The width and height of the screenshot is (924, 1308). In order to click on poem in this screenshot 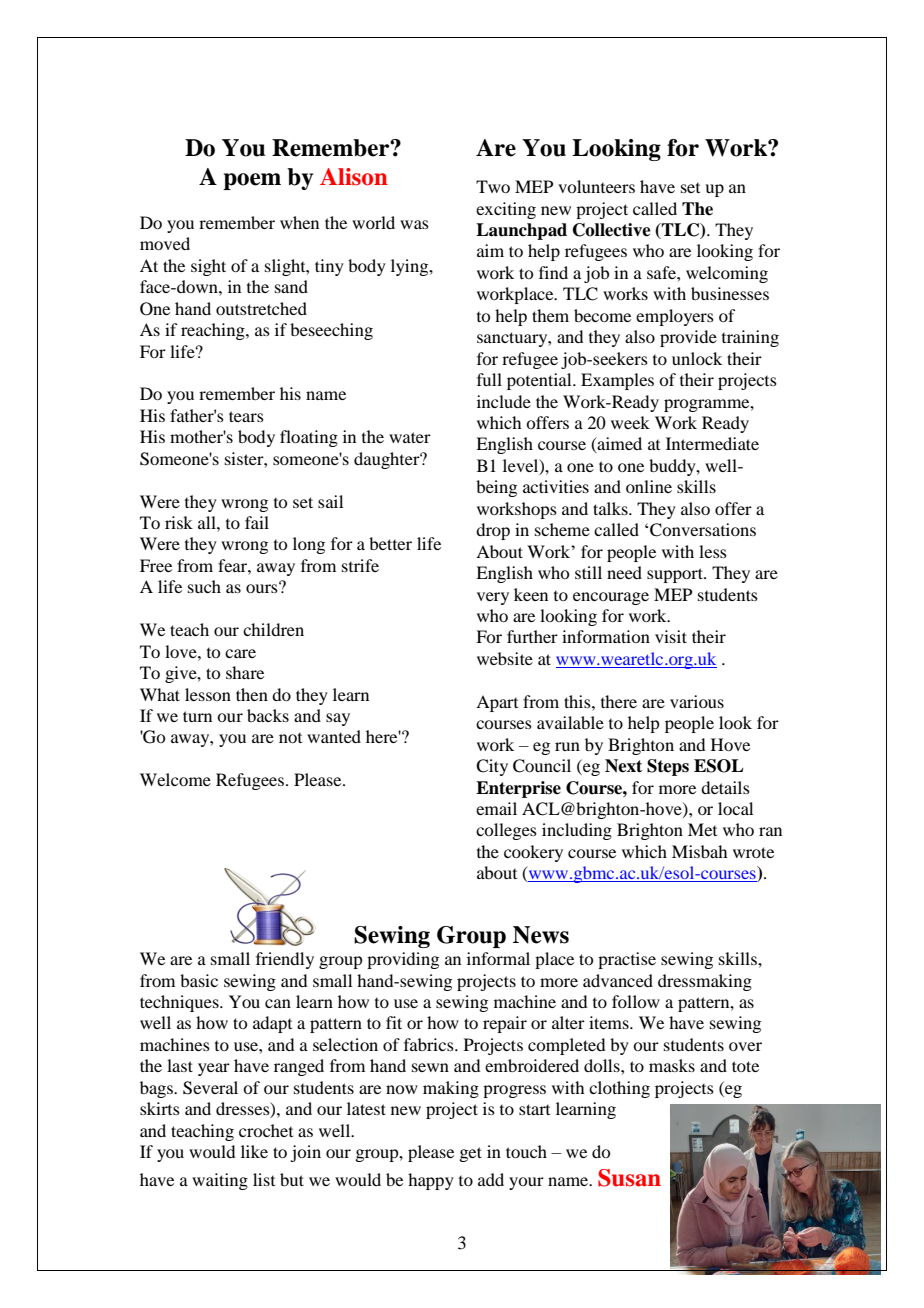, I will do `click(252, 181)`.
